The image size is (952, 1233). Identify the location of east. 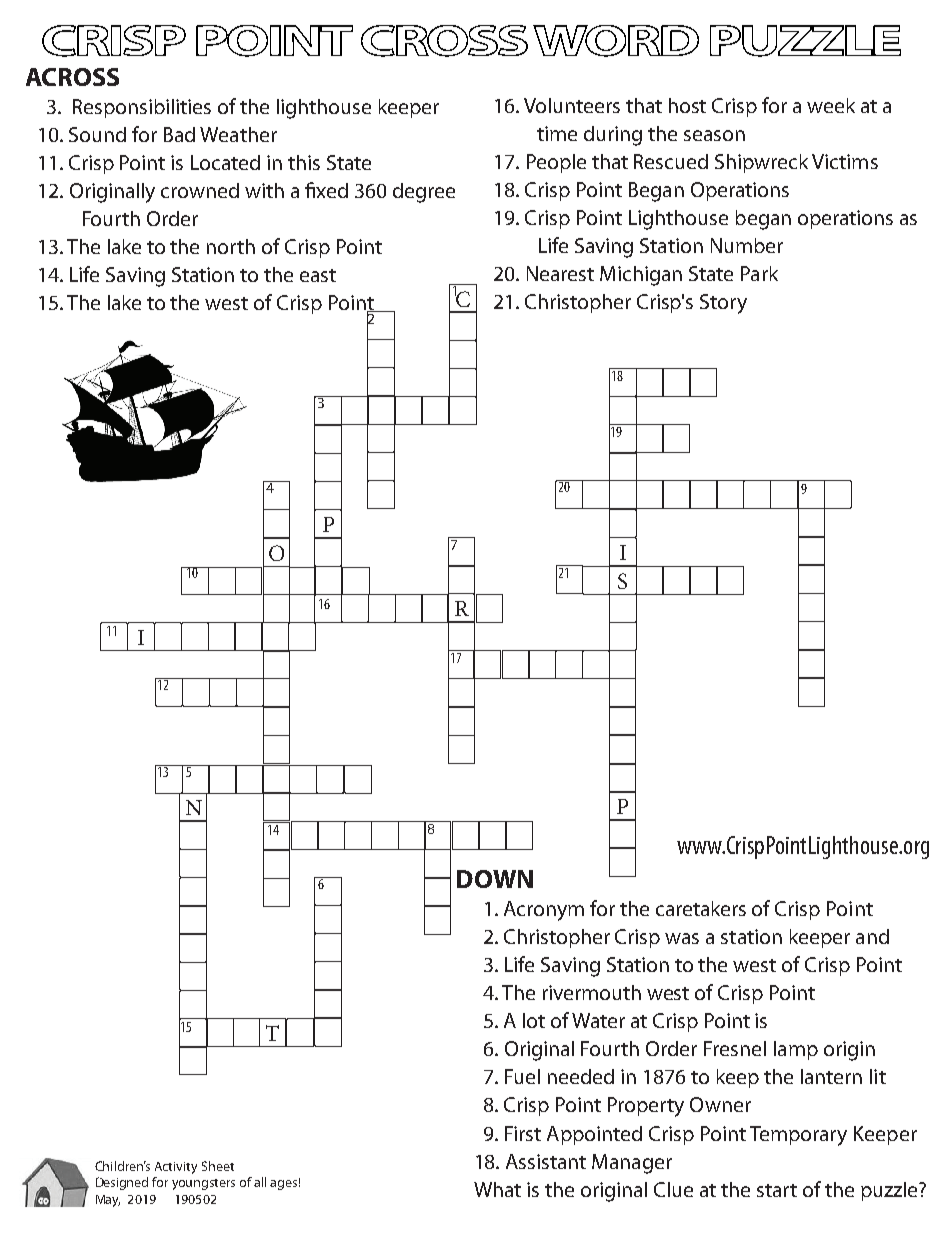
(318, 275).
